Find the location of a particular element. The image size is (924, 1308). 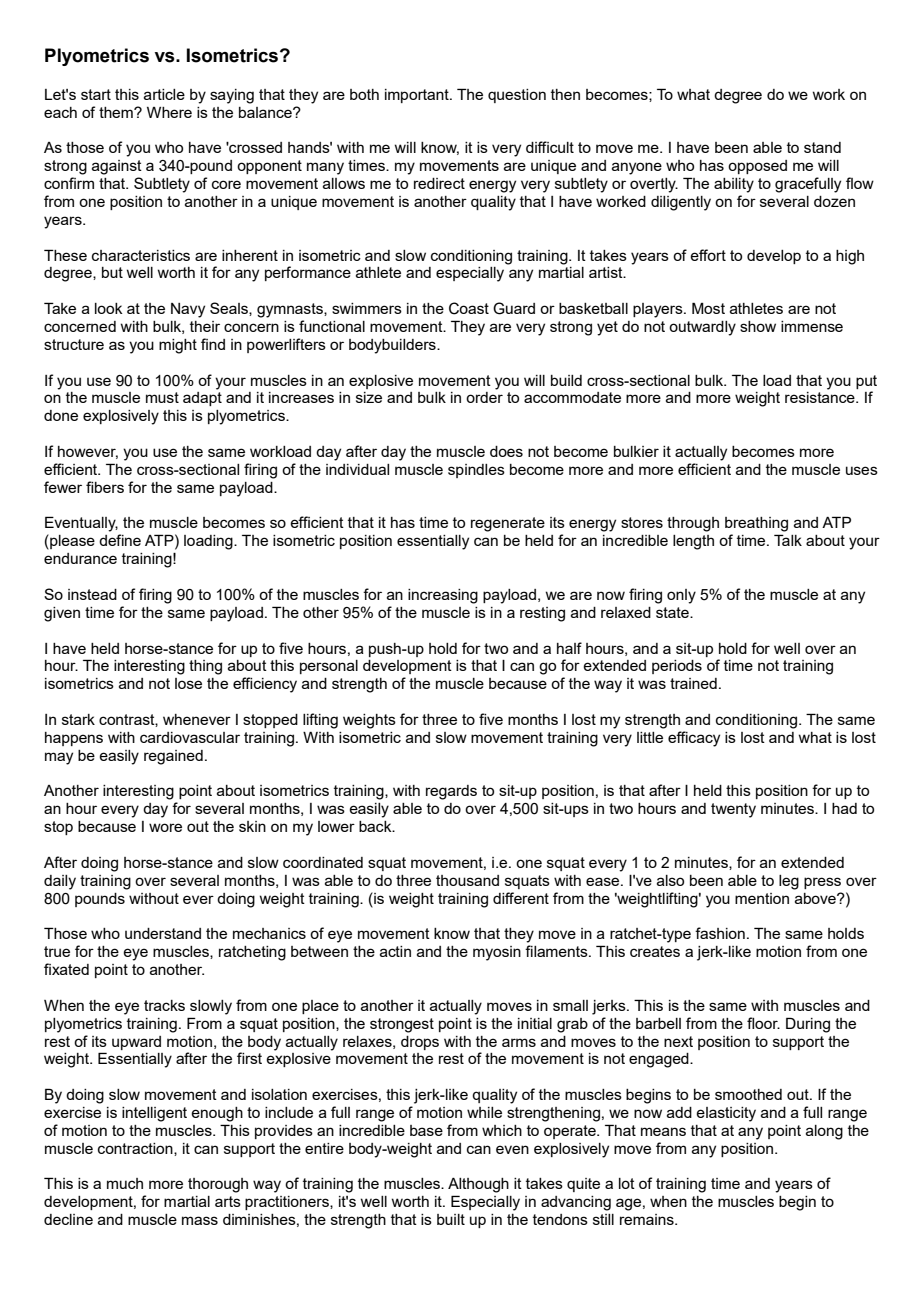

Where is located at coordinates (169, 112).
